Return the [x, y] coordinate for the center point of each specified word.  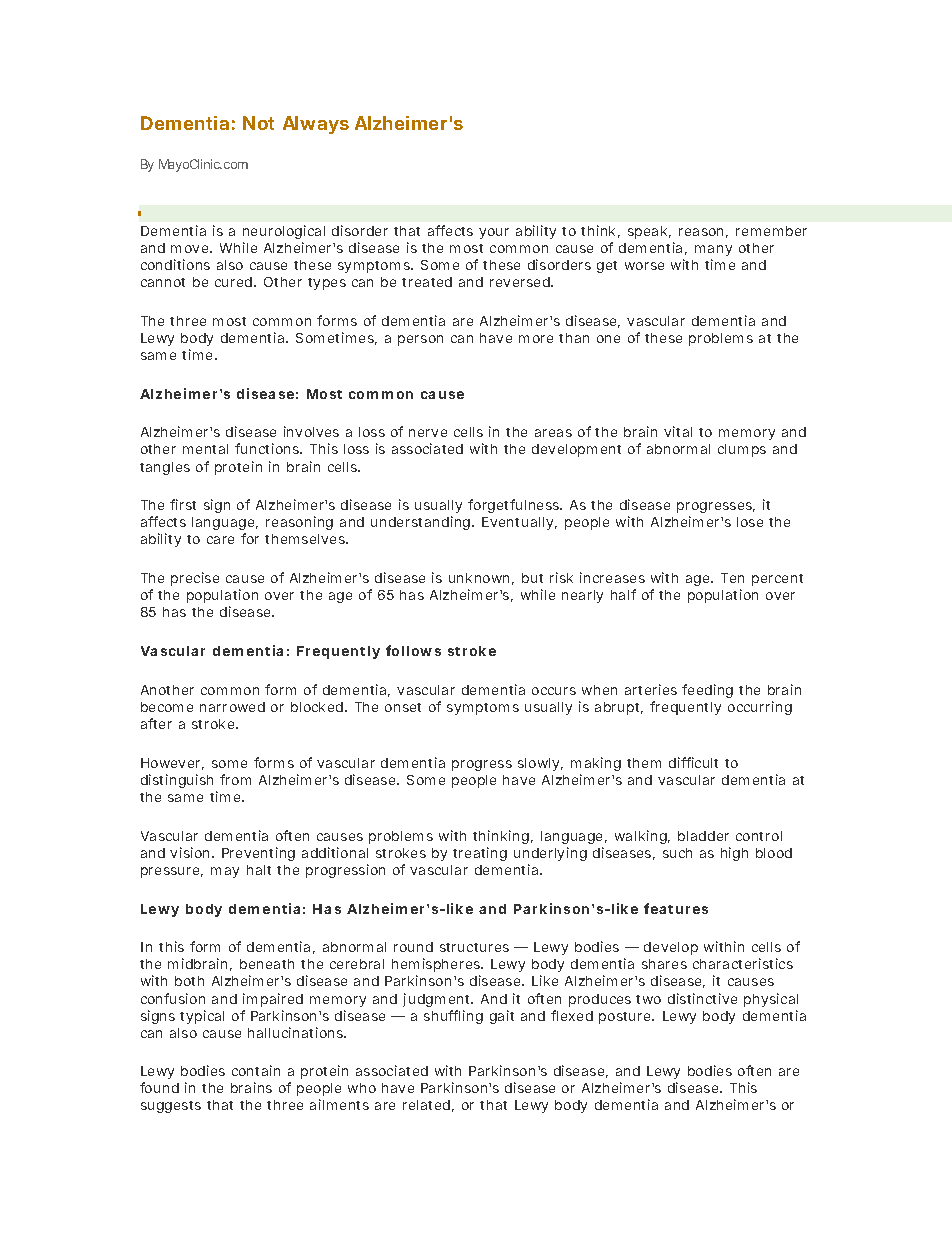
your [494, 233]
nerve [428, 433]
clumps [742, 450]
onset [403, 707]
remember [771, 231]
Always [316, 125]
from [235, 779]
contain [256, 1070]
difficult [693, 762]
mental [205, 449]
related [426, 1105]
